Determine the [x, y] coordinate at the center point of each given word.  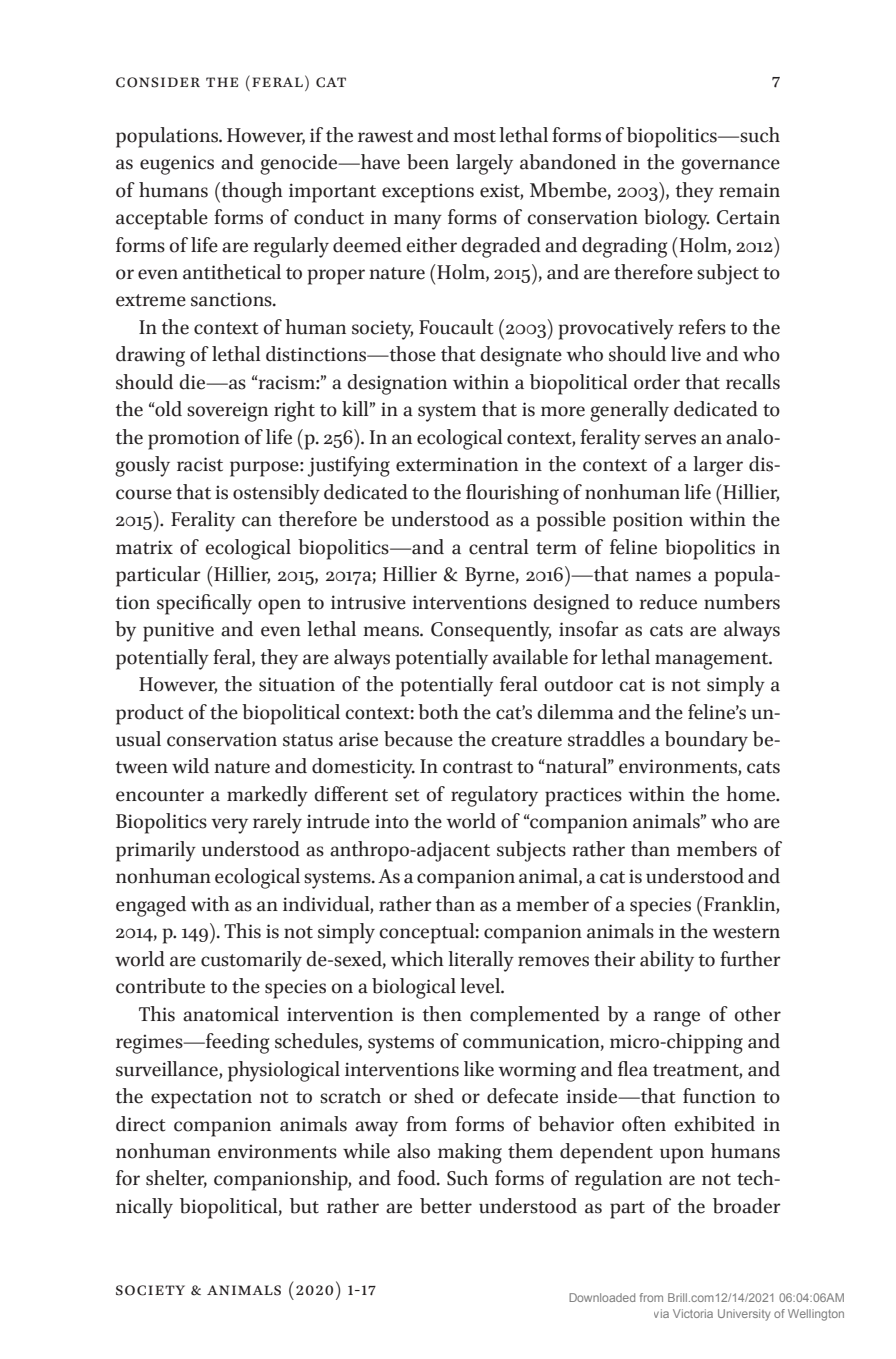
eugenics [177, 165]
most [474, 136]
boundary [706, 741]
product [149, 714]
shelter [176, 1179]
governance [730, 167]
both [438, 712]
